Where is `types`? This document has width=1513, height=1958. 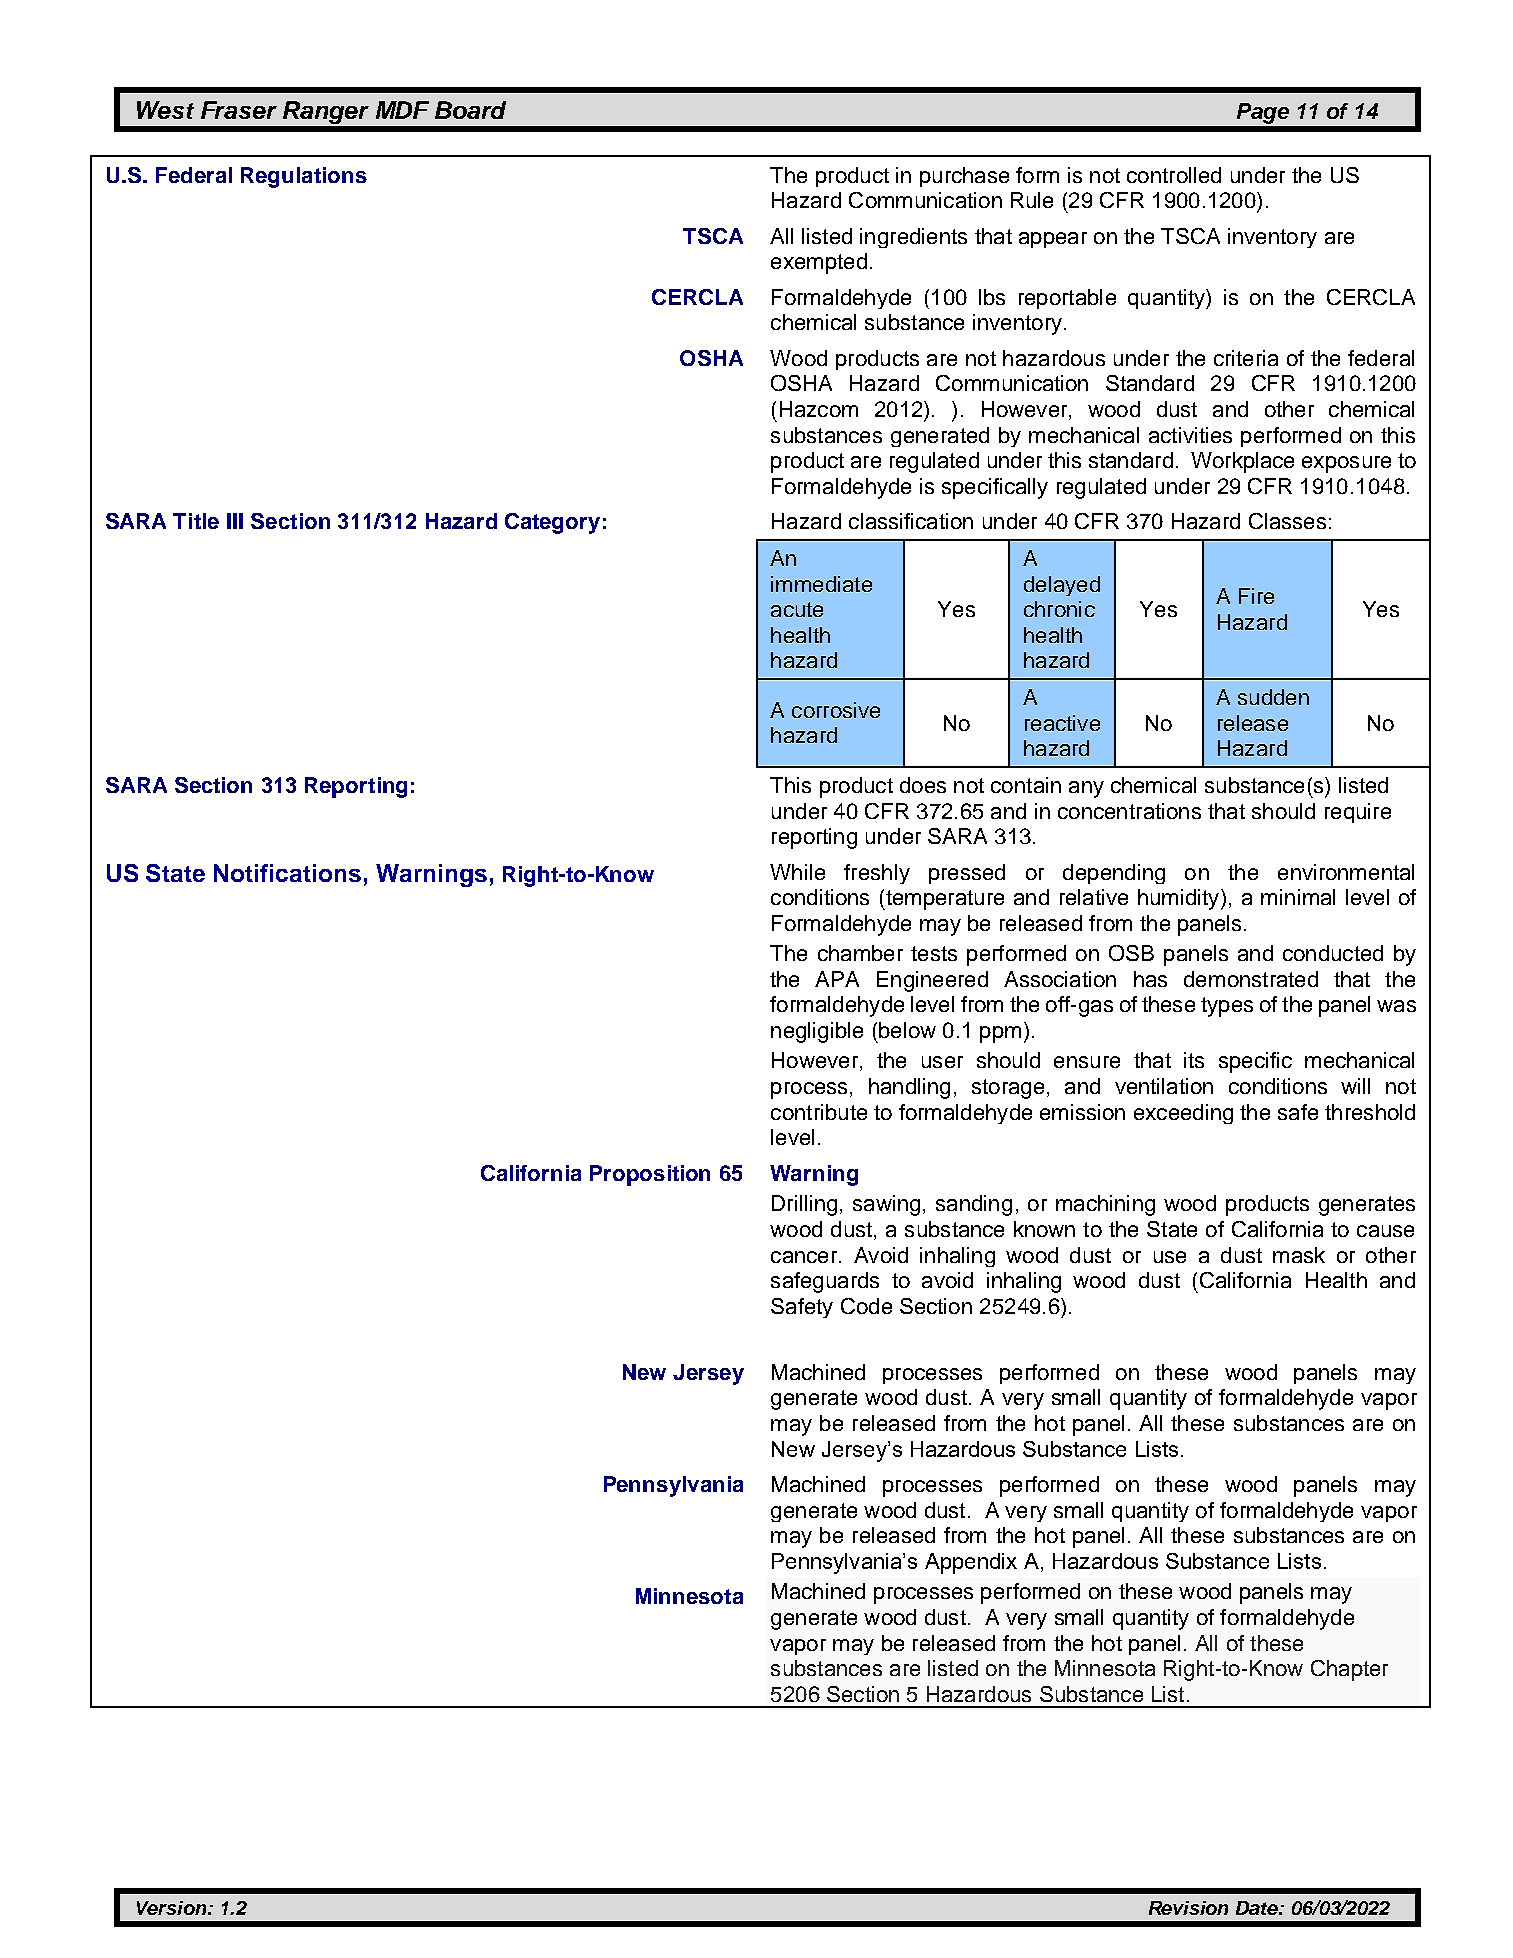 types is located at coordinates (1227, 1007).
